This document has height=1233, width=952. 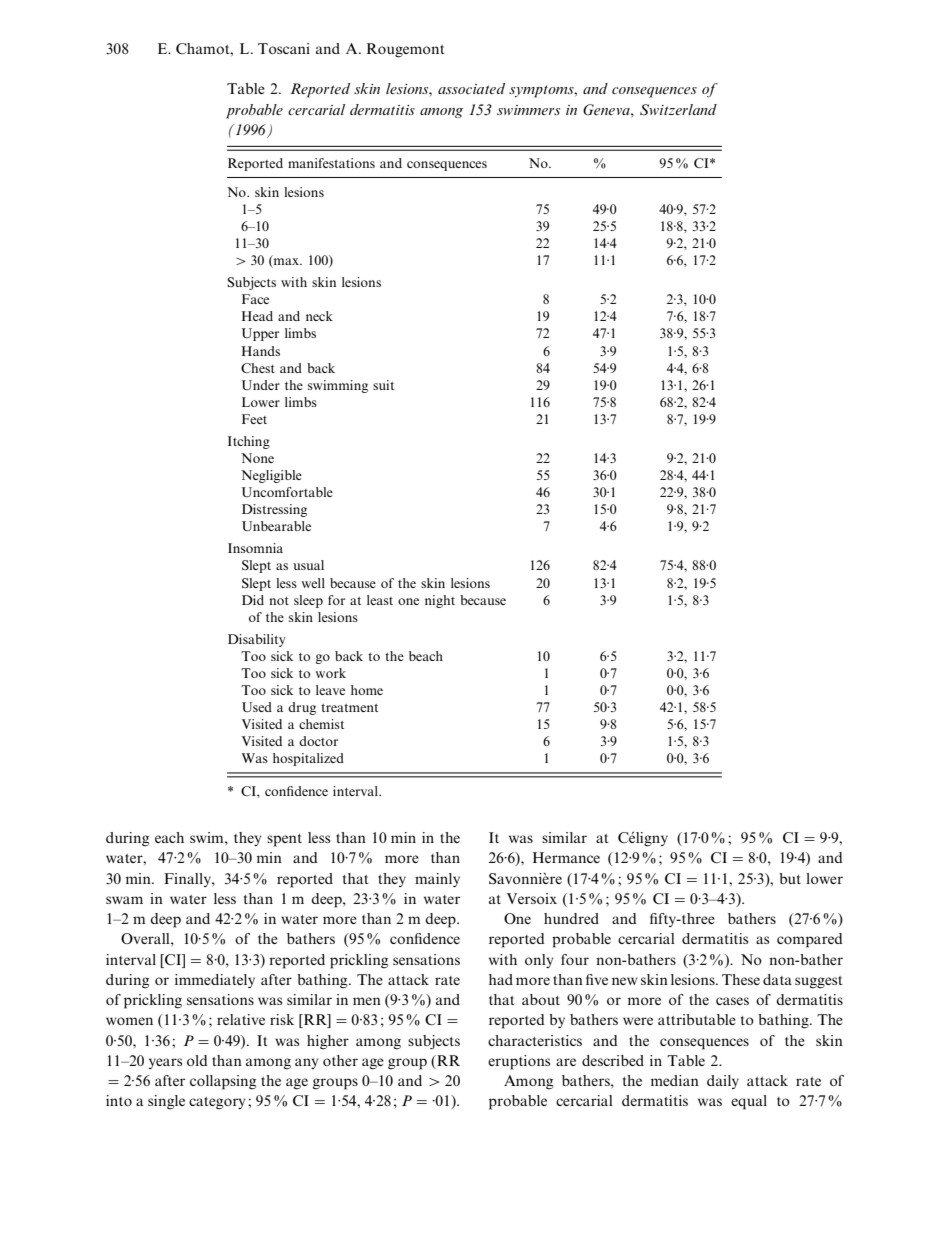 I want to click on suit, so click(x=383, y=385).
